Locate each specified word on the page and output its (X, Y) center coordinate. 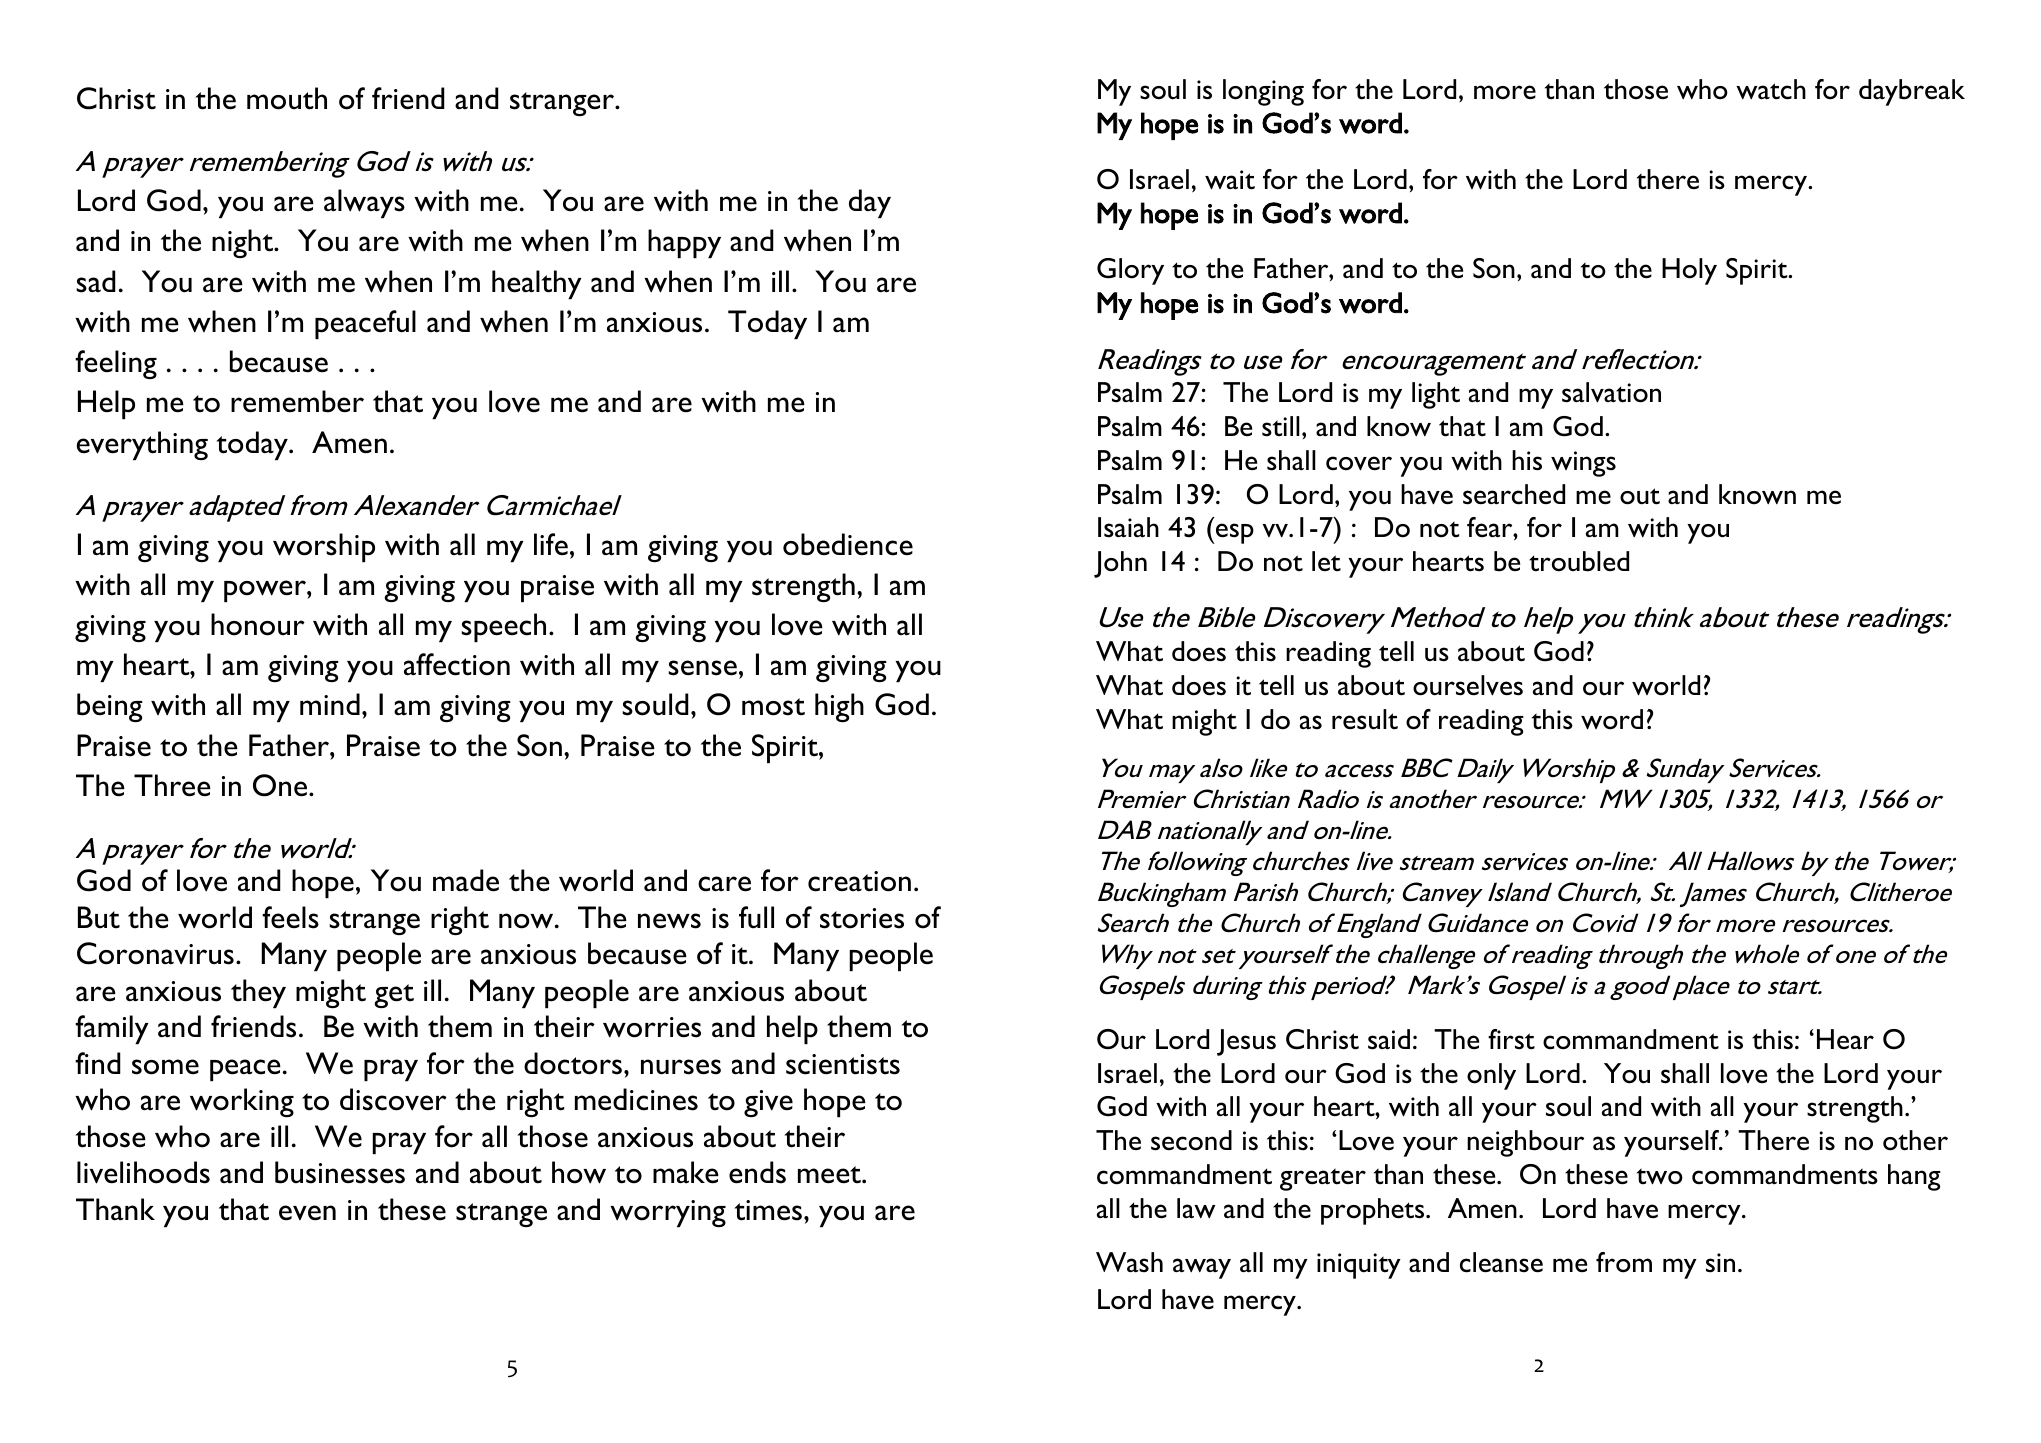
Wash (1129, 1262)
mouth (287, 98)
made (466, 880)
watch (1771, 89)
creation (859, 881)
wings (1583, 464)
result (1365, 719)
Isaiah (1128, 527)
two (1660, 1176)
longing (1263, 92)
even (307, 1213)
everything (142, 445)
